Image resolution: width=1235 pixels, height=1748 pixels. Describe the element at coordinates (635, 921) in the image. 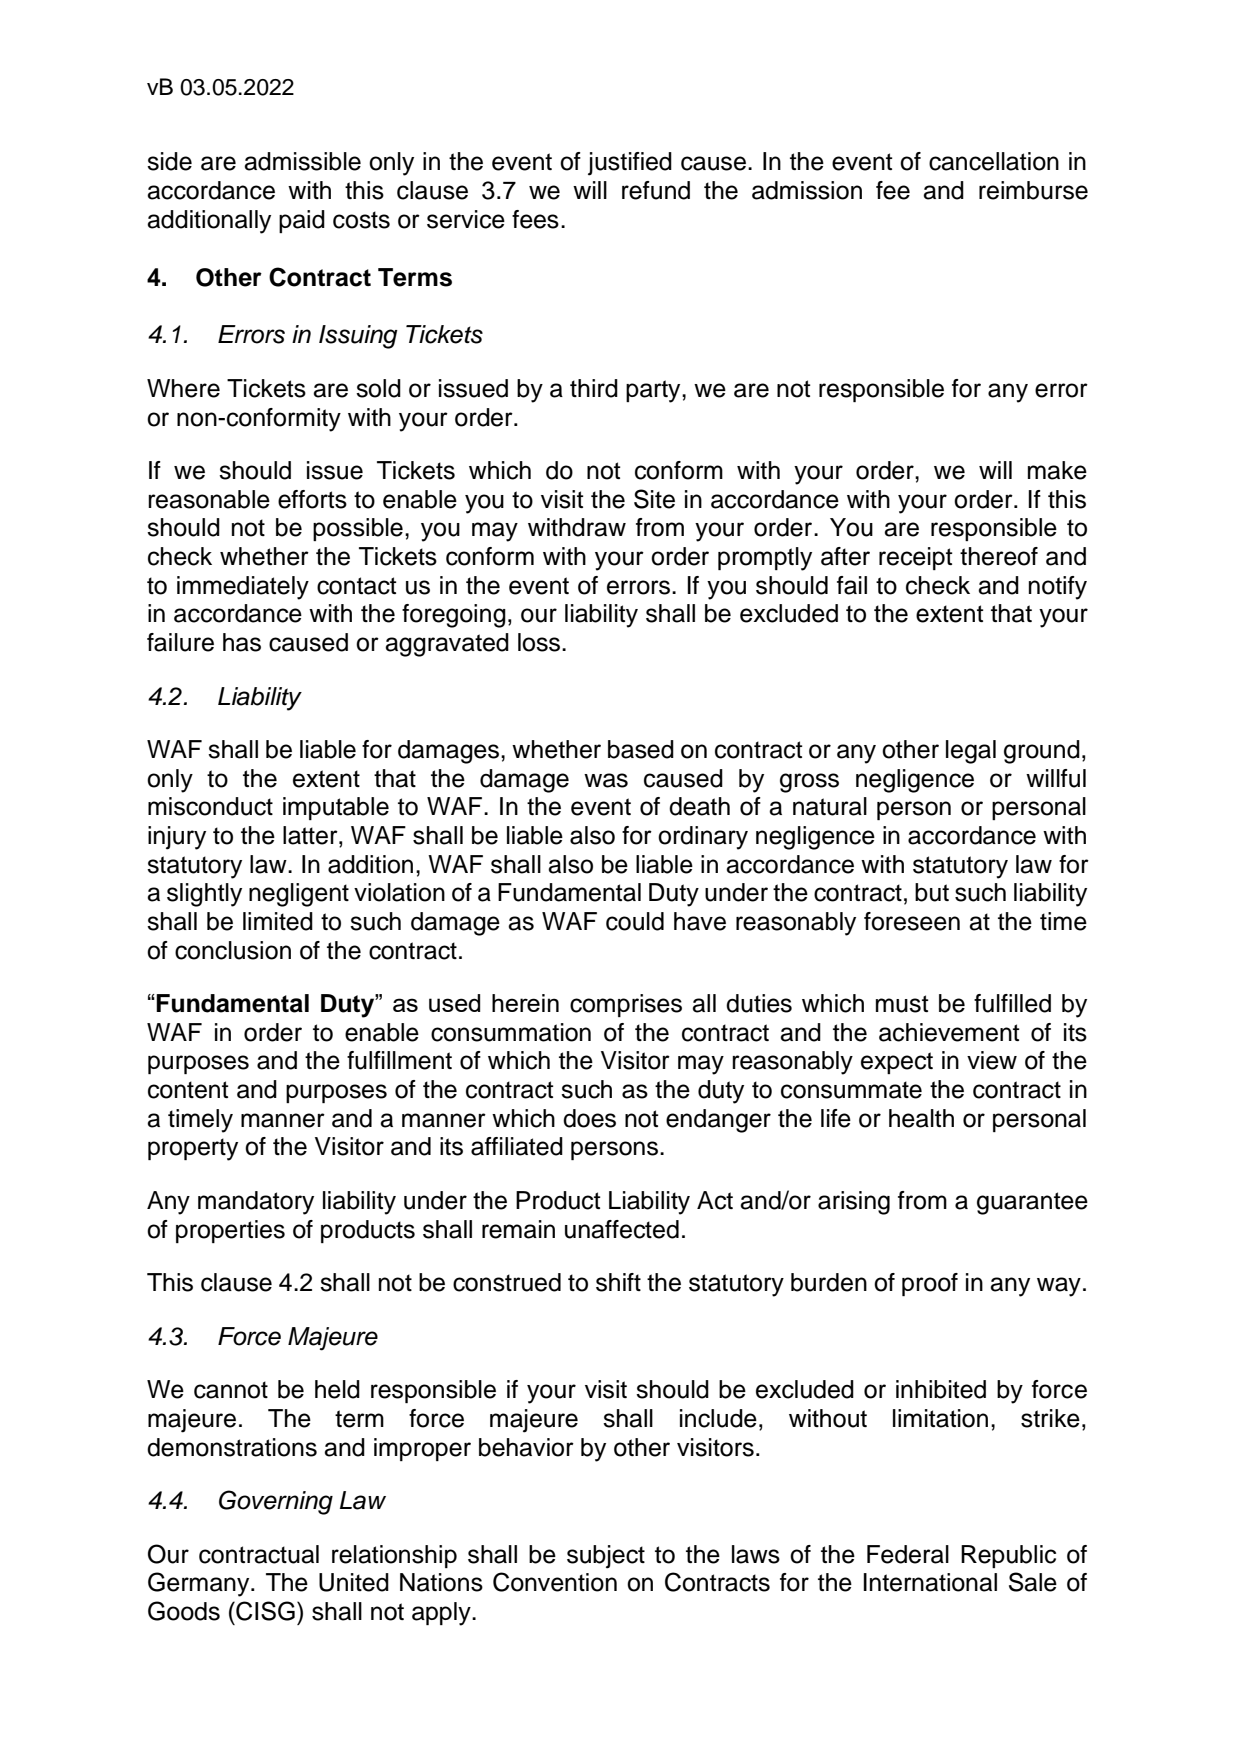

I see `could` at that location.
